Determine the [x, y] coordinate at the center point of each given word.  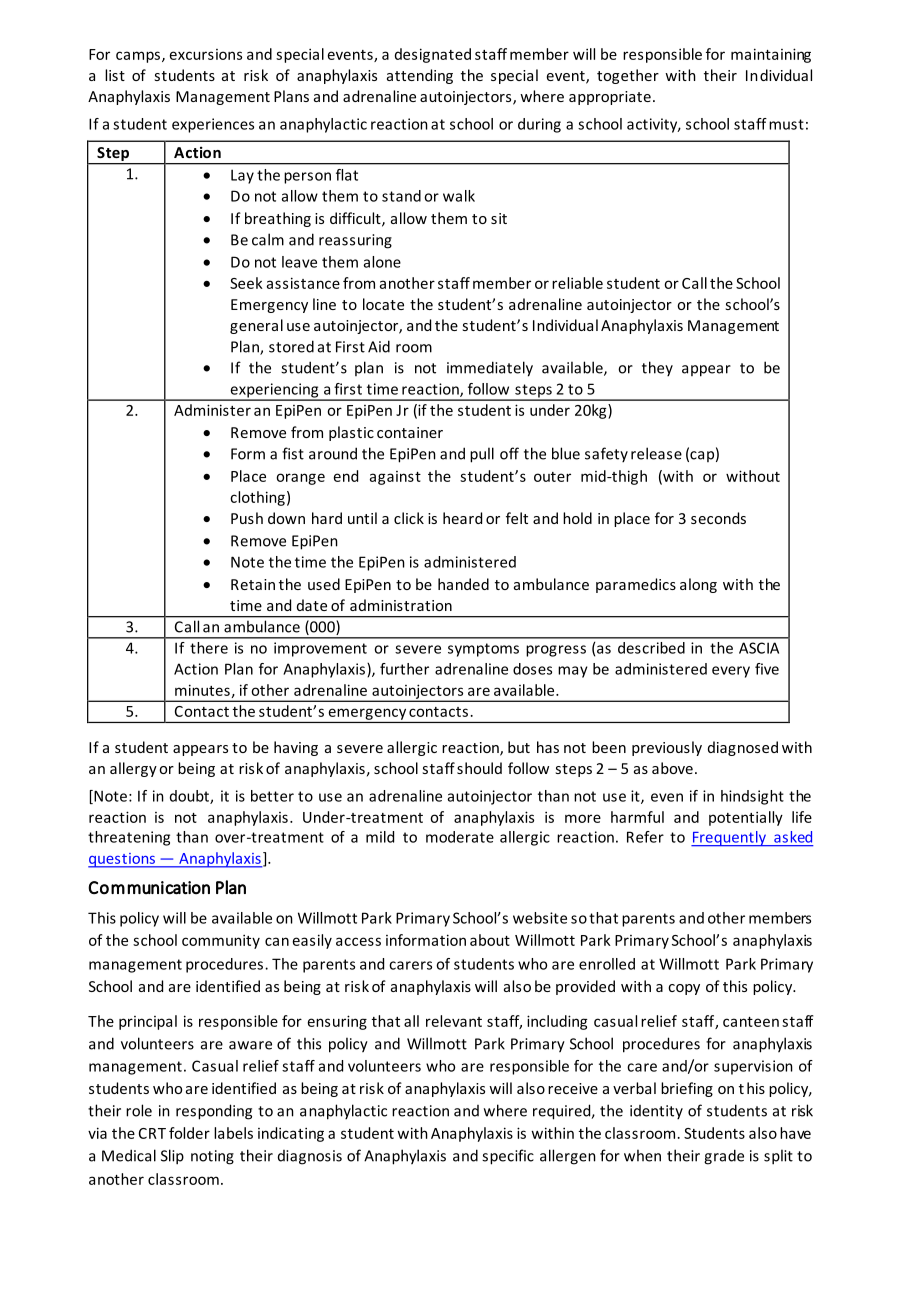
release [656, 453]
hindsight [752, 797]
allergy [133, 769]
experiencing [274, 391]
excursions [206, 54]
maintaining [771, 55]
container [410, 432]
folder [189, 1133]
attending [420, 76]
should [479, 768]
